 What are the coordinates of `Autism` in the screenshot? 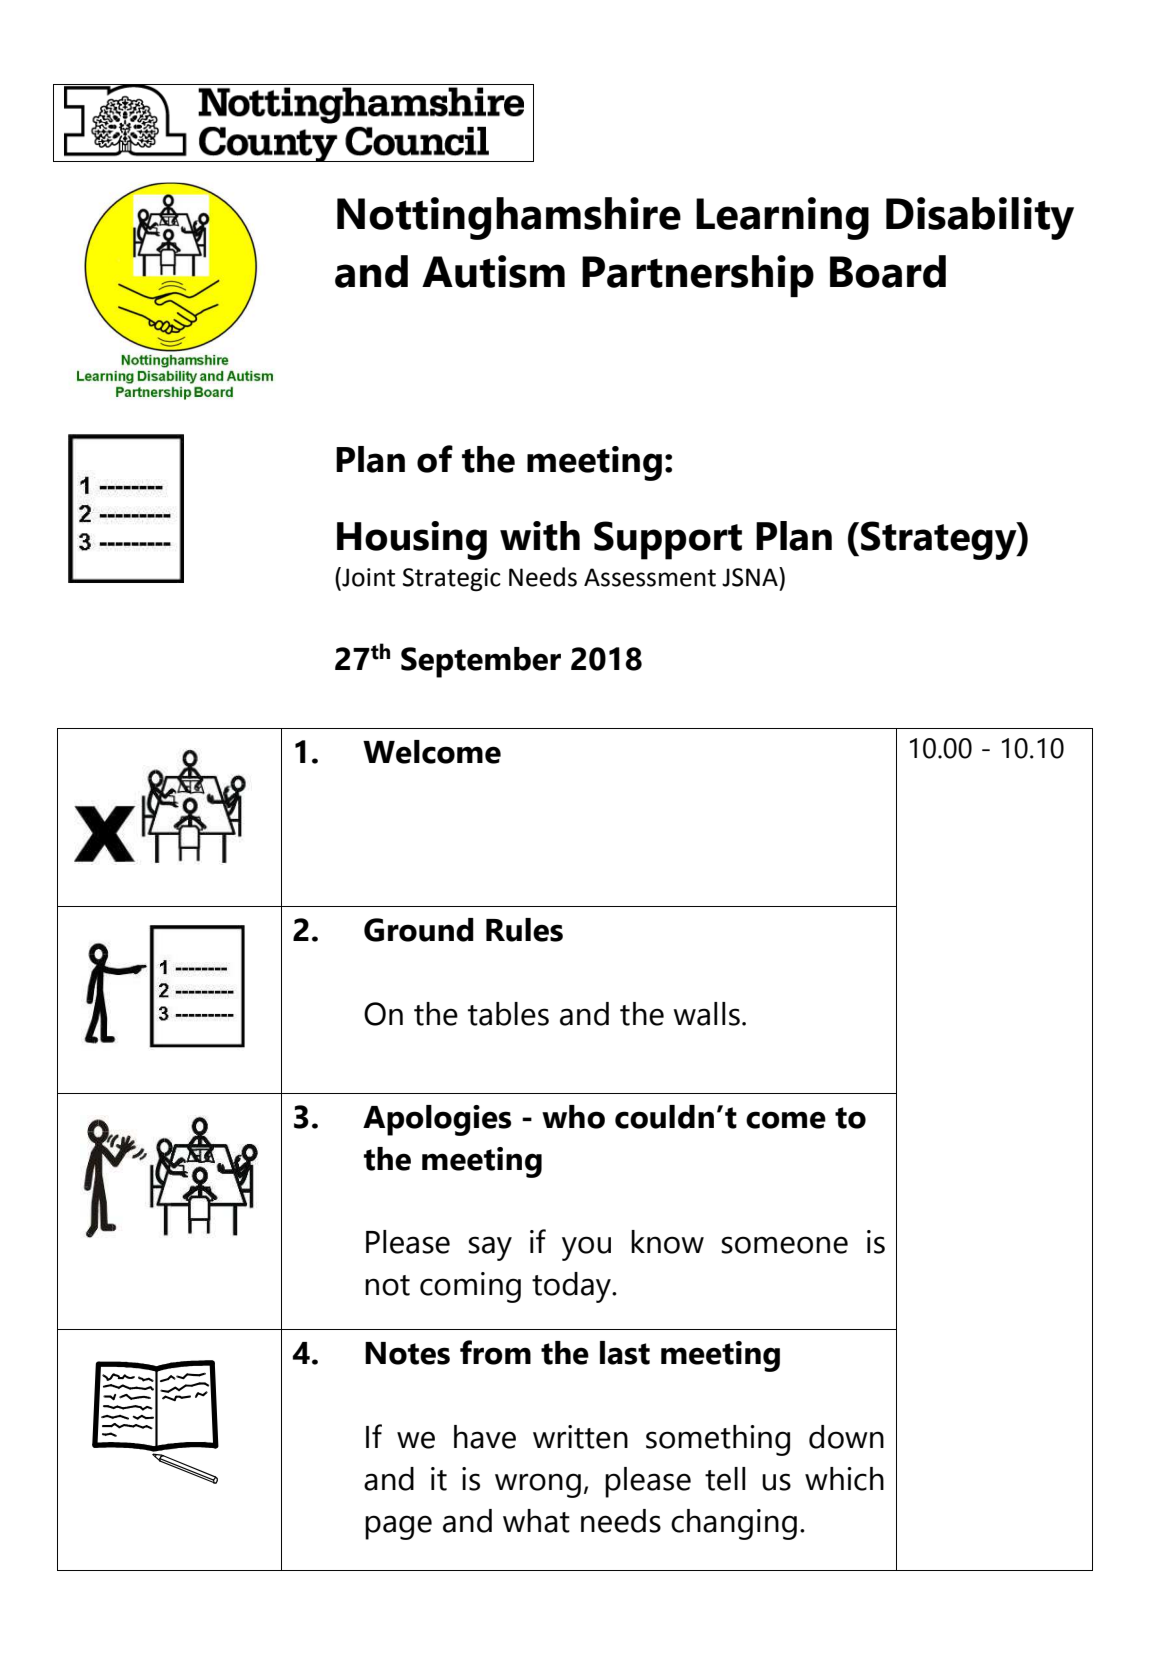 It's located at (493, 271).
